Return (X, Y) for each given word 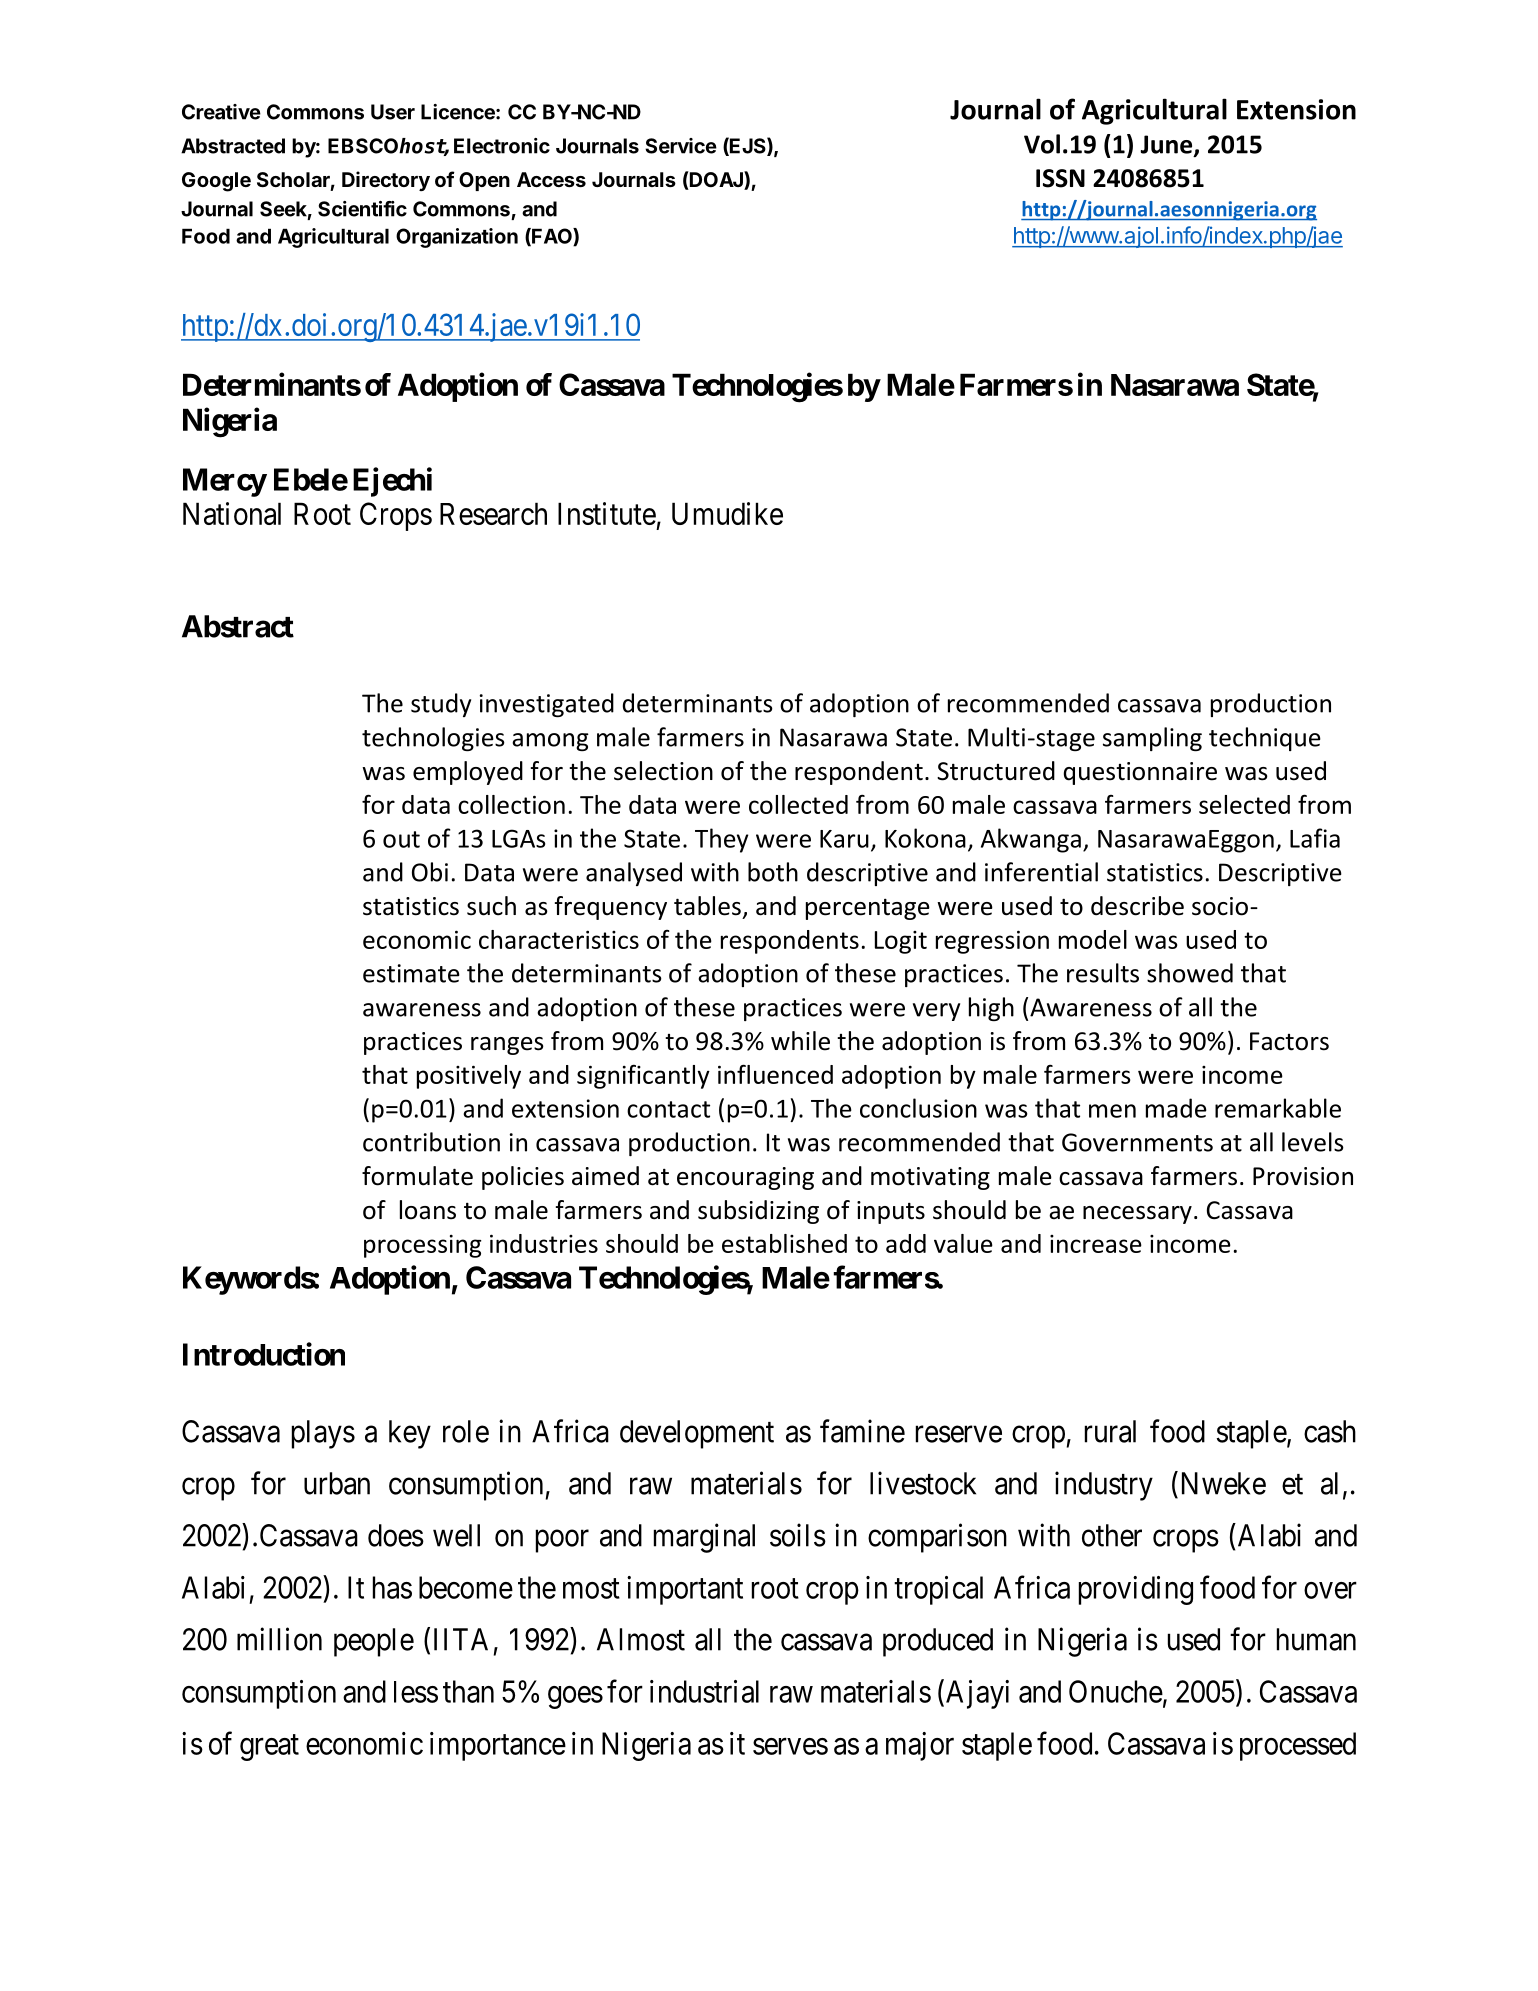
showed (1190, 973)
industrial (704, 1691)
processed (1298, 1746)
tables (707, 906)
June (1167, 145)
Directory (386, 181)
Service (681, 146)
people (374, 1642)
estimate (411, 973)
